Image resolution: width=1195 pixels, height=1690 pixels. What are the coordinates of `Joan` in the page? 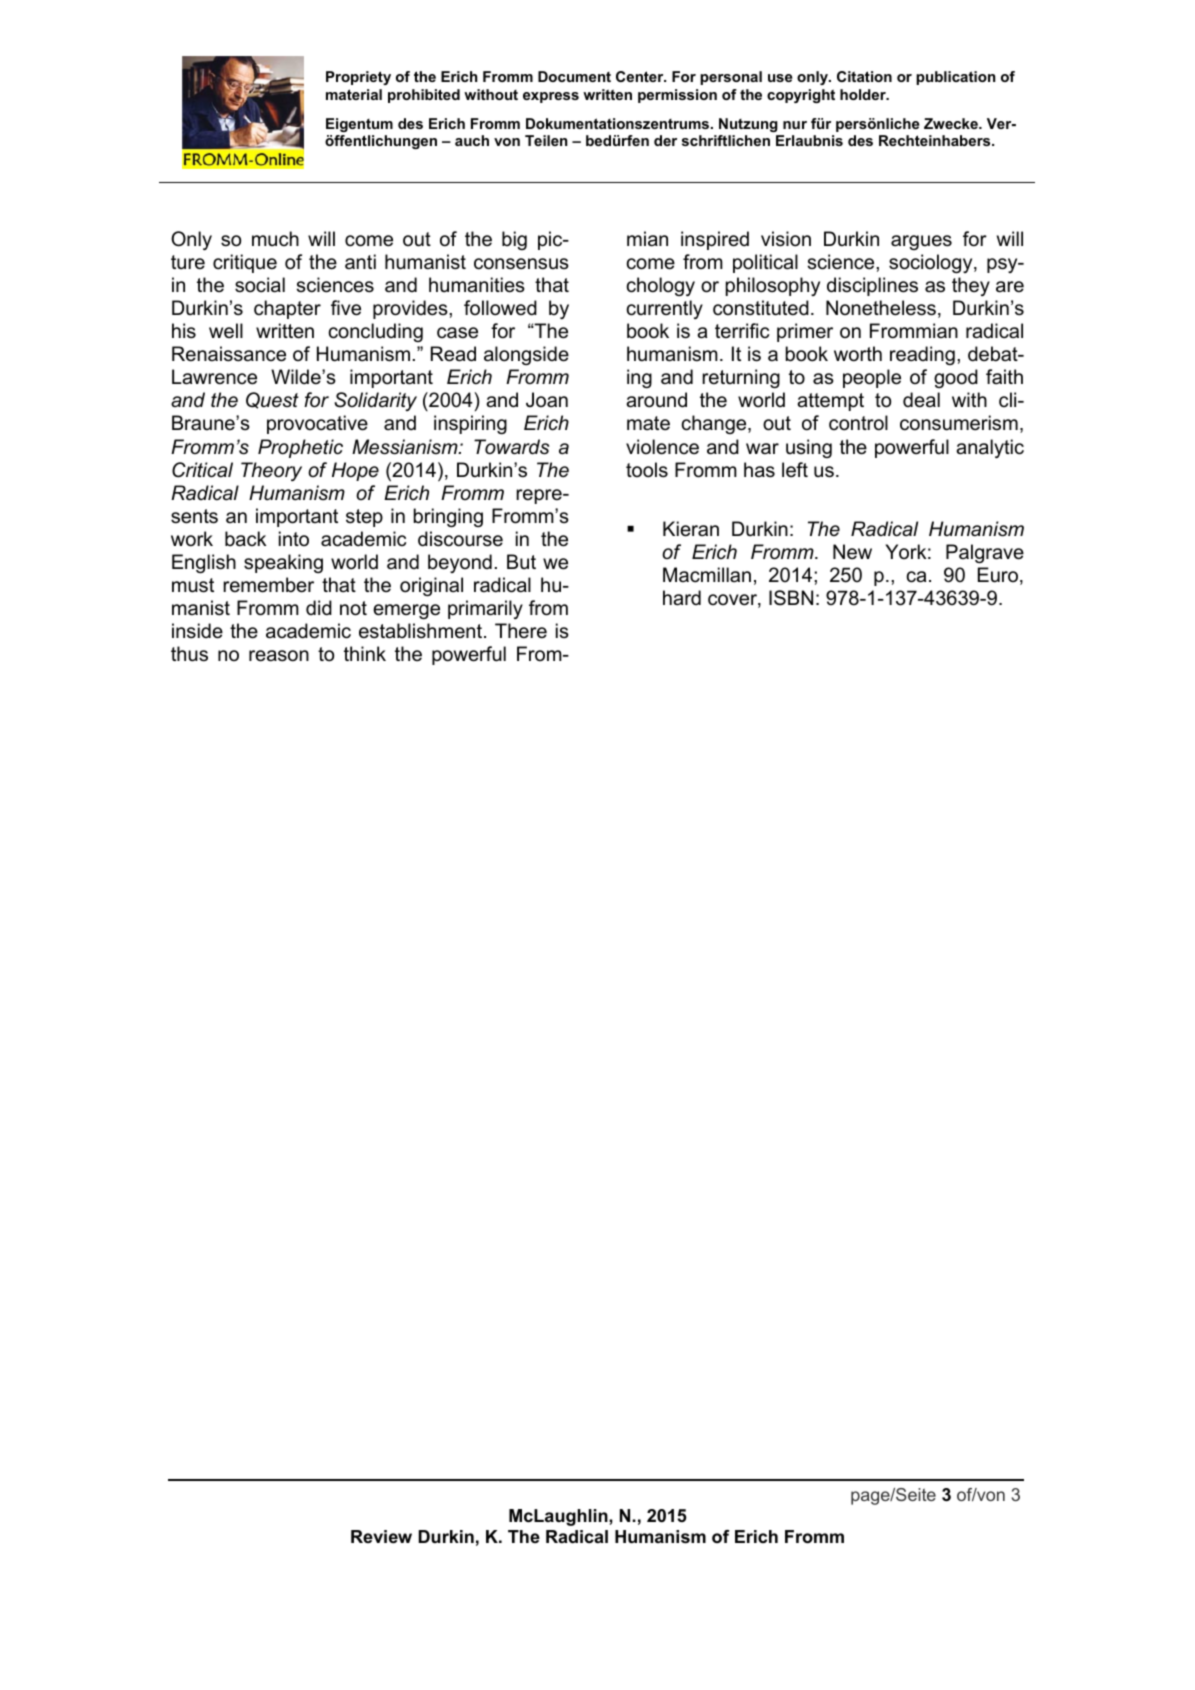 It's located at (547, 400).
